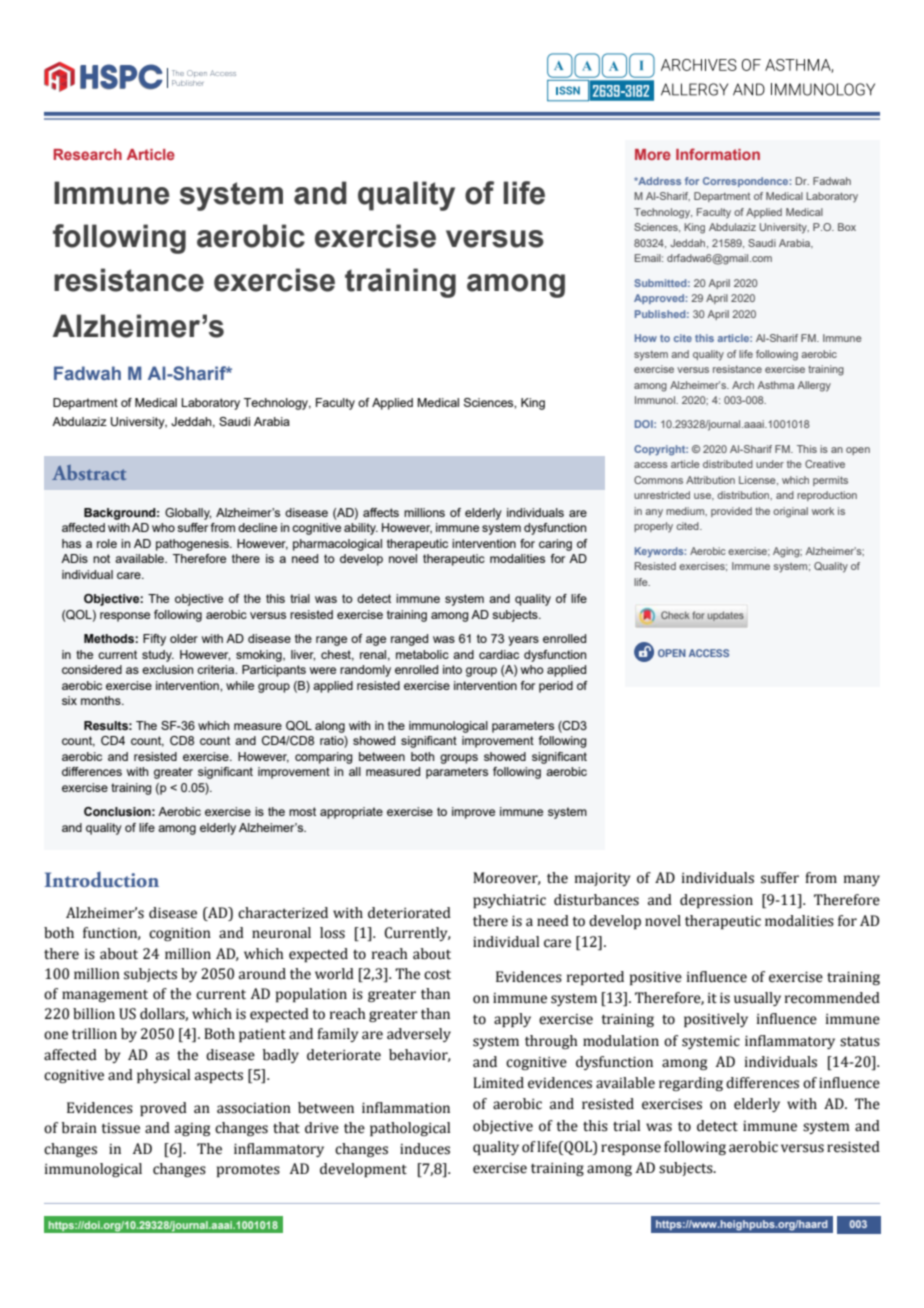 The width and height of the screenshot is (924, 1308). I want to click on Information, so click(718, 154).
